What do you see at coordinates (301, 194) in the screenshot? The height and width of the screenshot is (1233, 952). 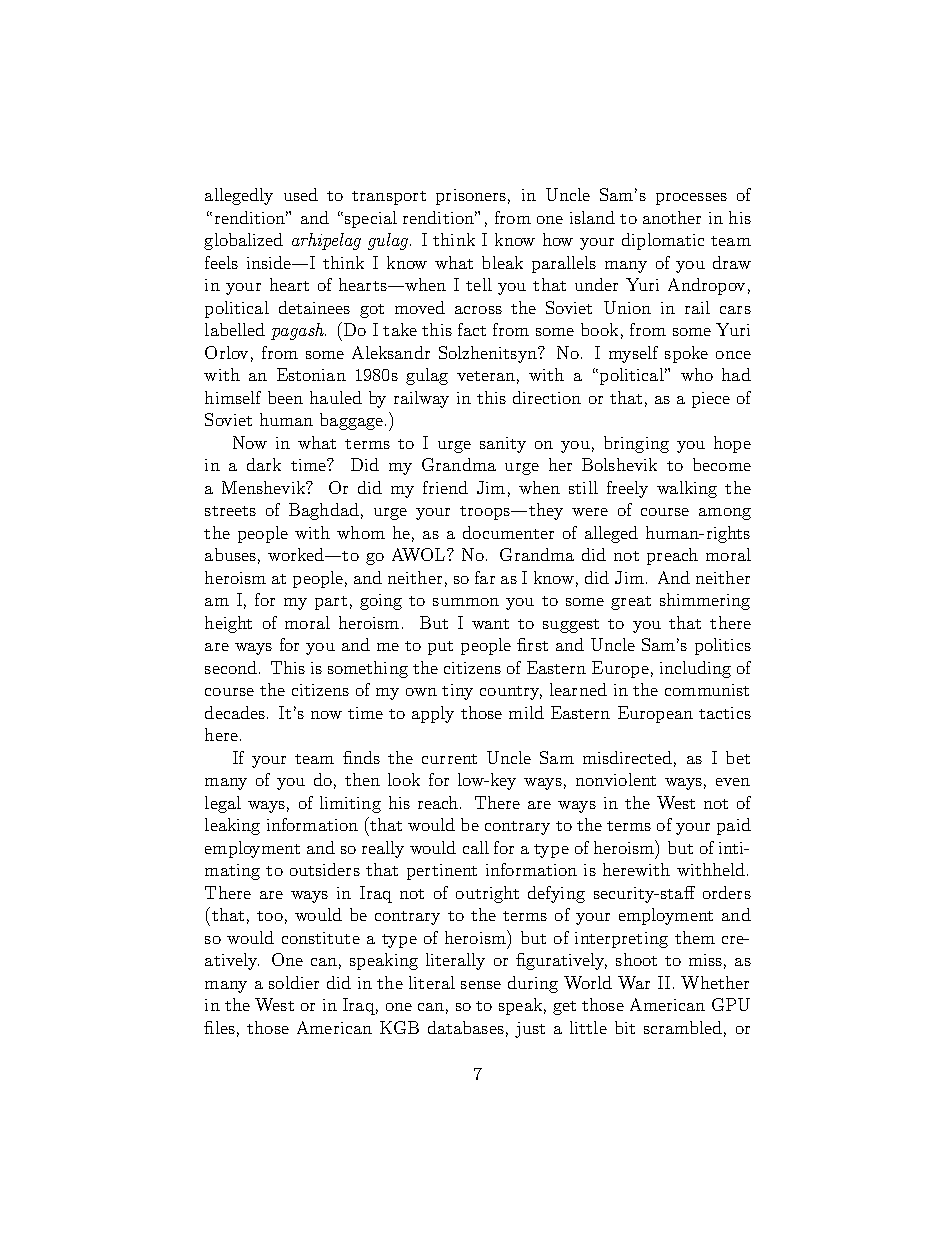 I see `used` at bounding box center [301, 194].
